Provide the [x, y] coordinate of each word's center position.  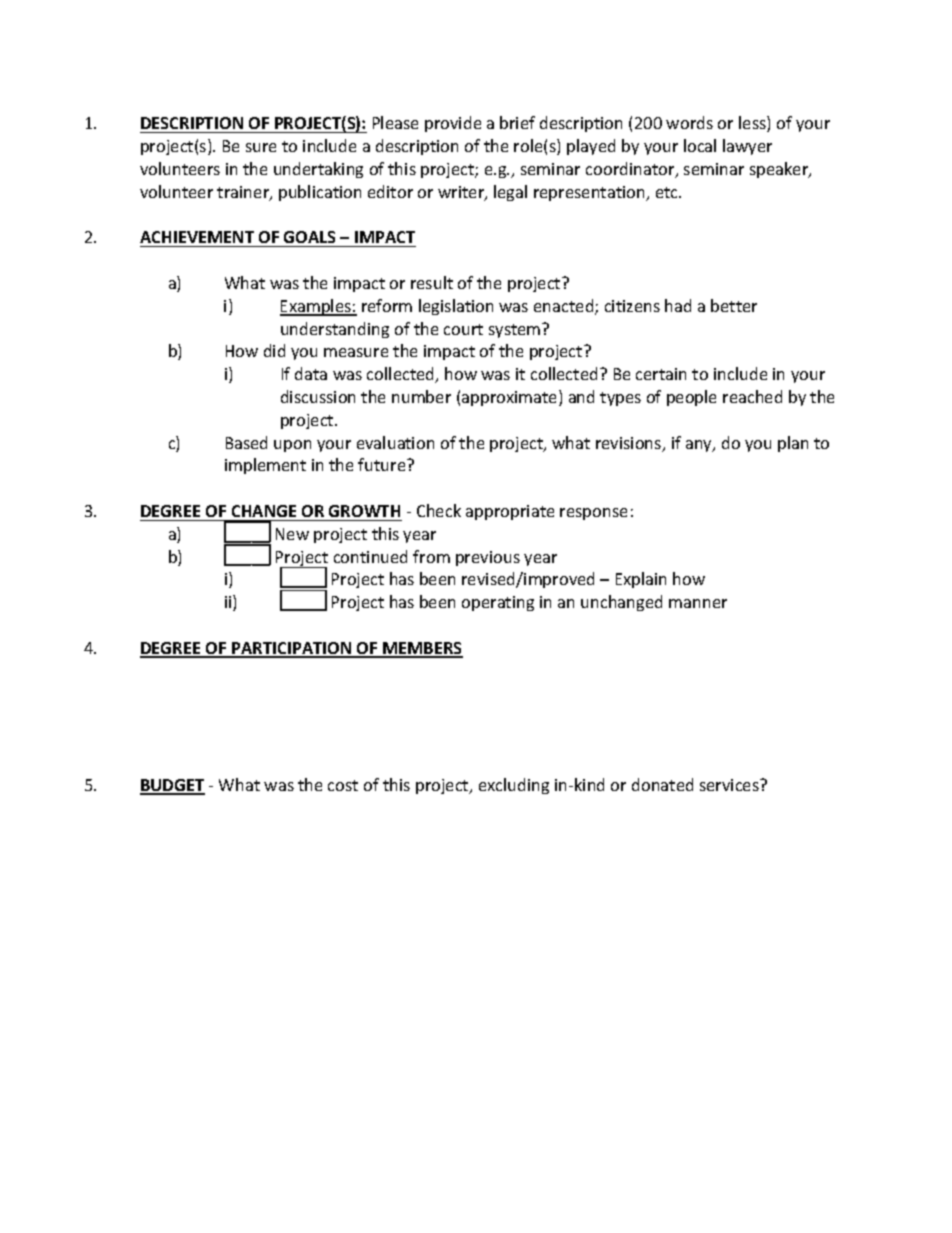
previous [488, 558]
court [463, 329]
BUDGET [172, 786]
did [274, 350]
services [730, 785]
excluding [514, 786]
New [292, 534]
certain [661, 374]
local [700, 145]
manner [698, 603]
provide [453, 124]
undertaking [318, 170]
